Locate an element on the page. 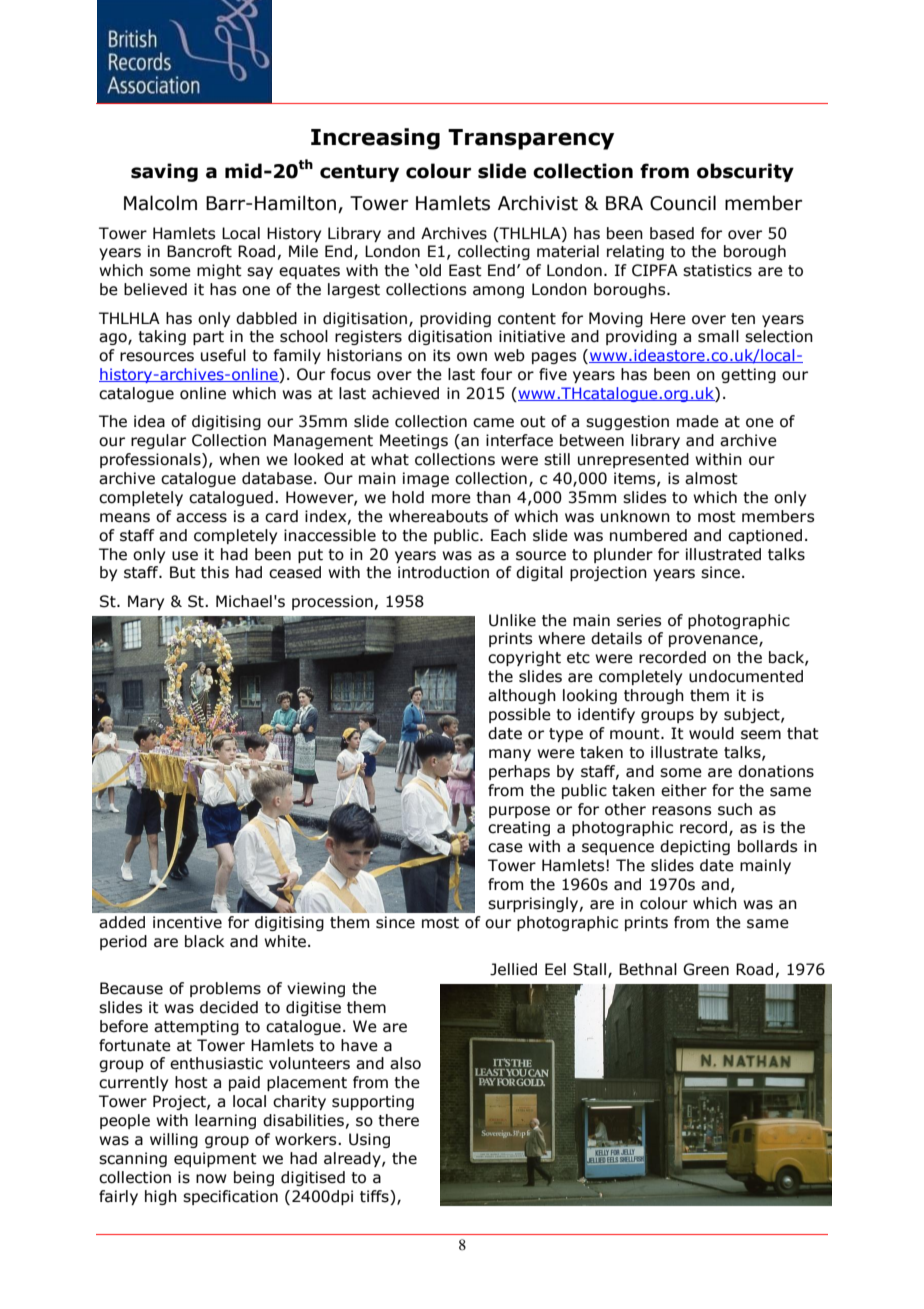 This document has height=1309, width=924. Transparency is located at coordinates (531, 139).
